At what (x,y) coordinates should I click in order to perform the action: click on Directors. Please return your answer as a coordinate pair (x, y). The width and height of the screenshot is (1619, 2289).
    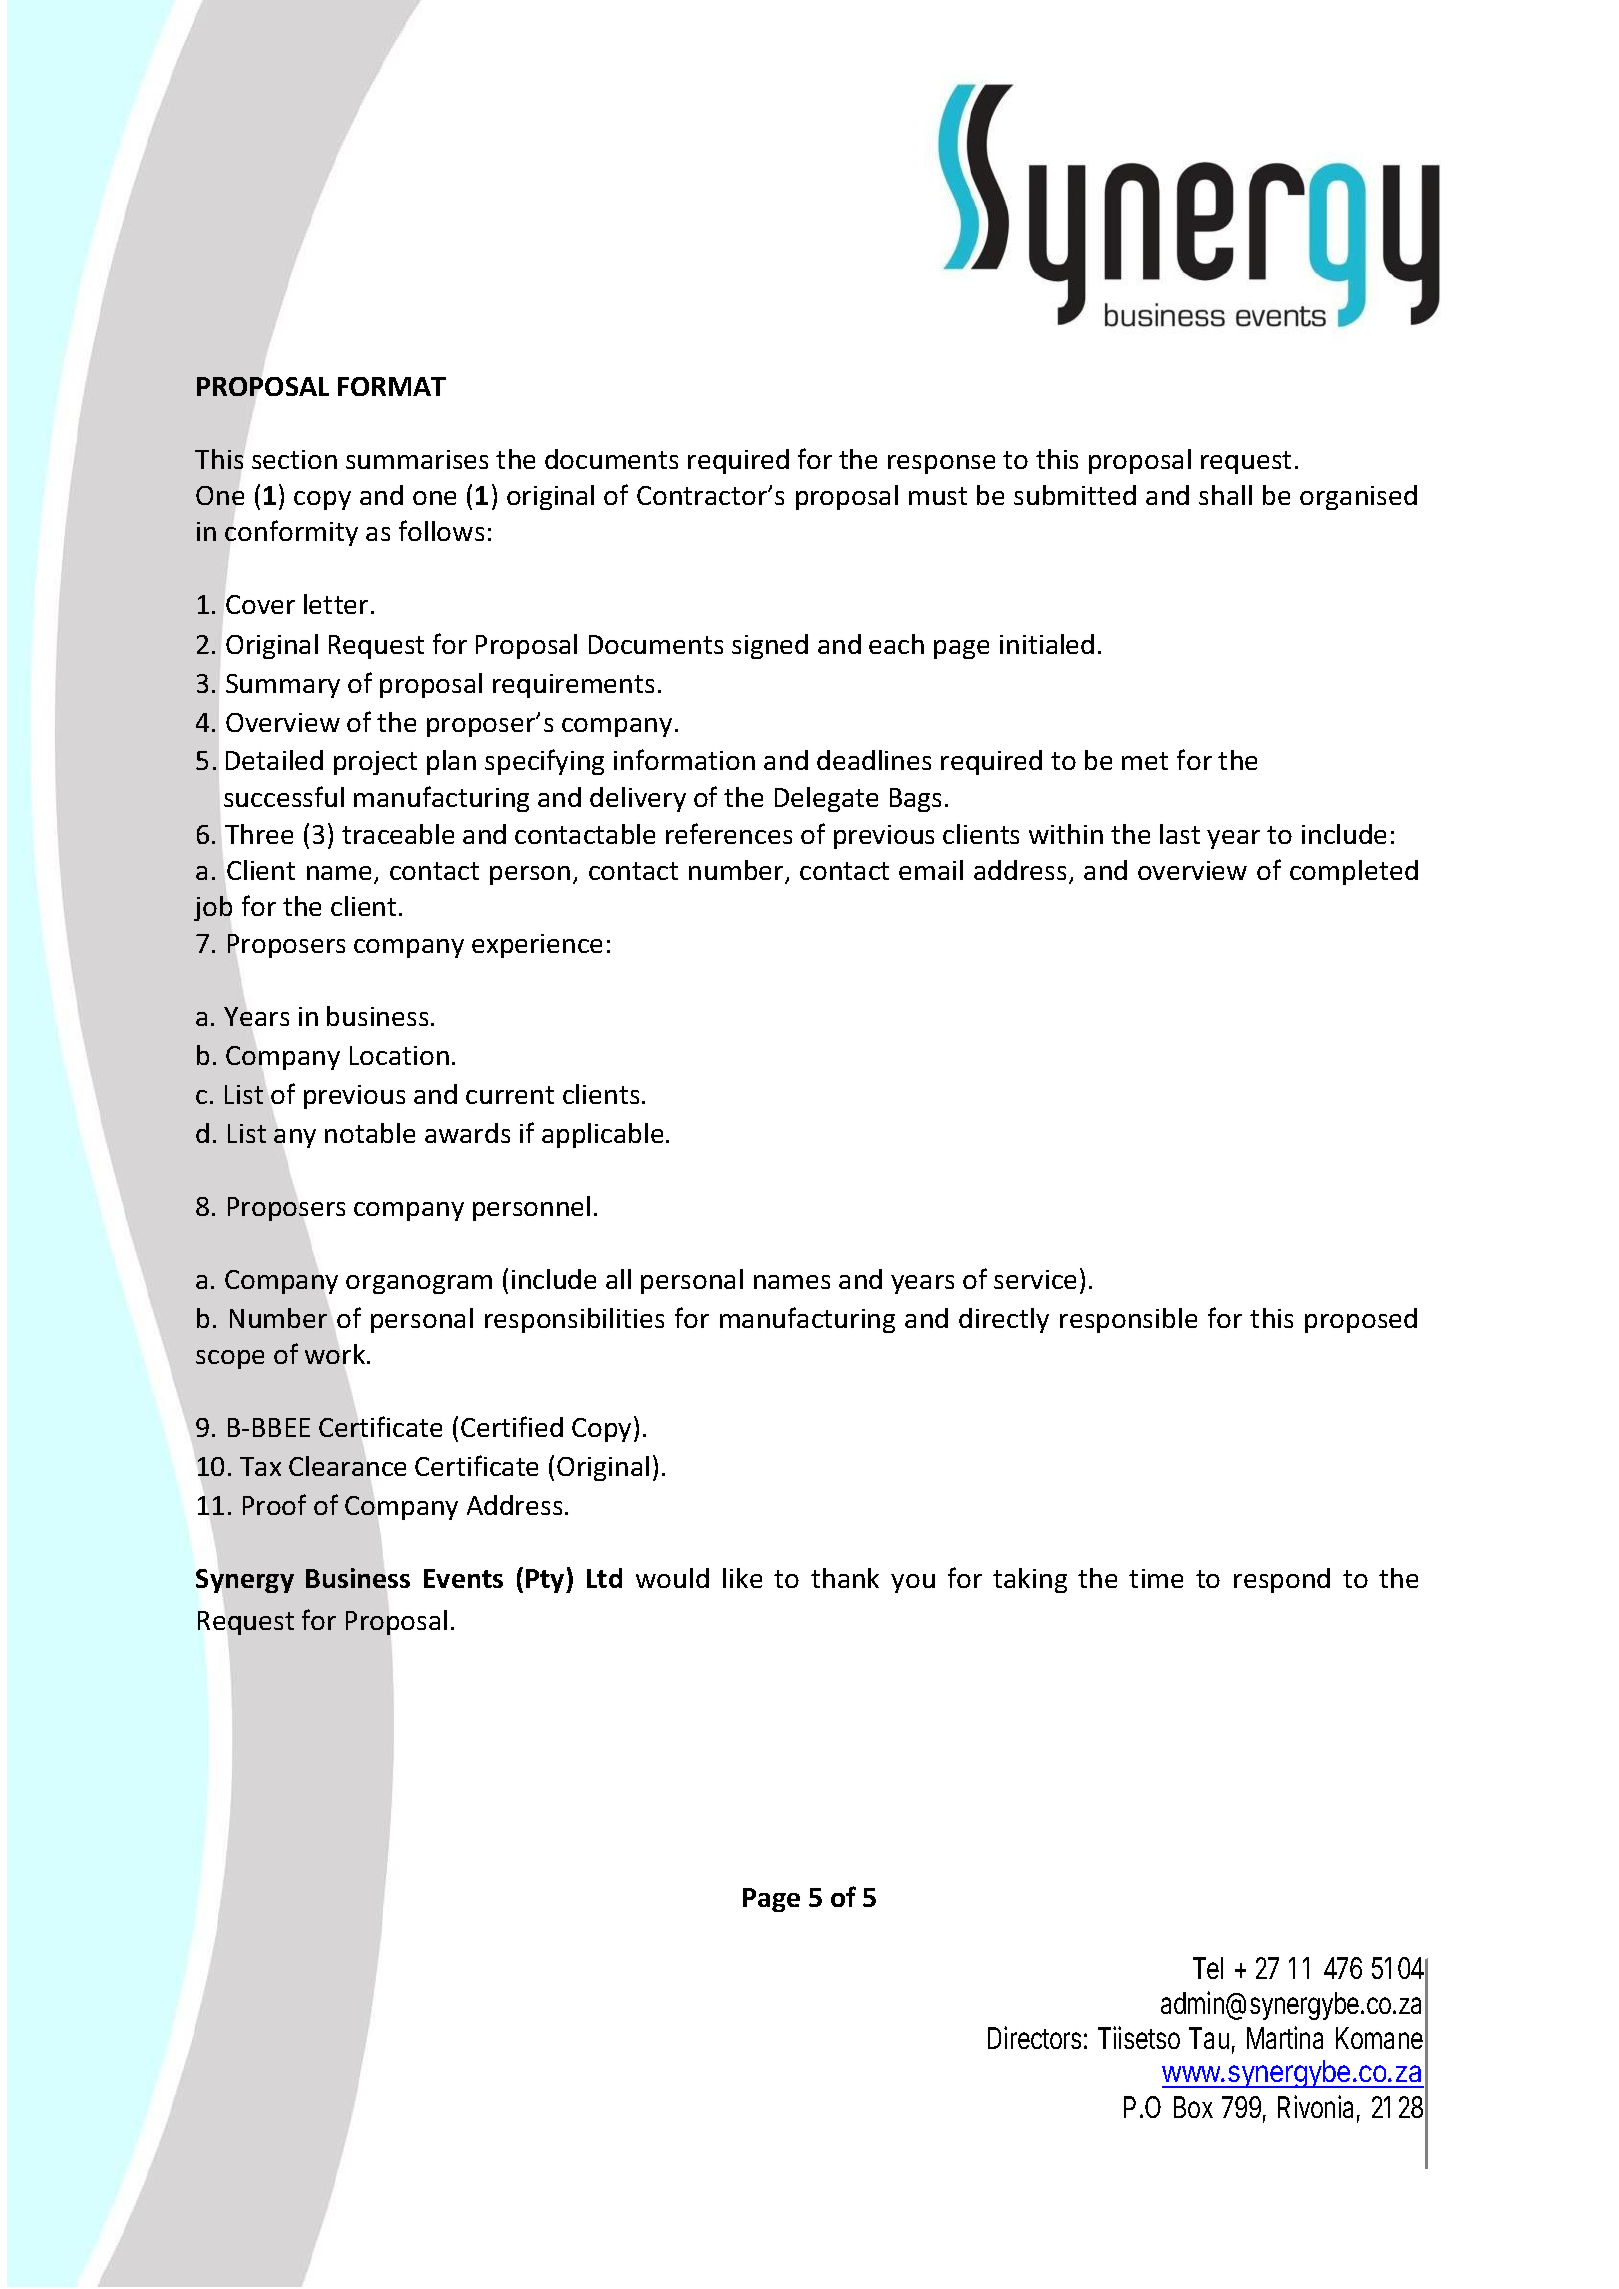
    Looking at the image, I should click on (1034, 2037).
